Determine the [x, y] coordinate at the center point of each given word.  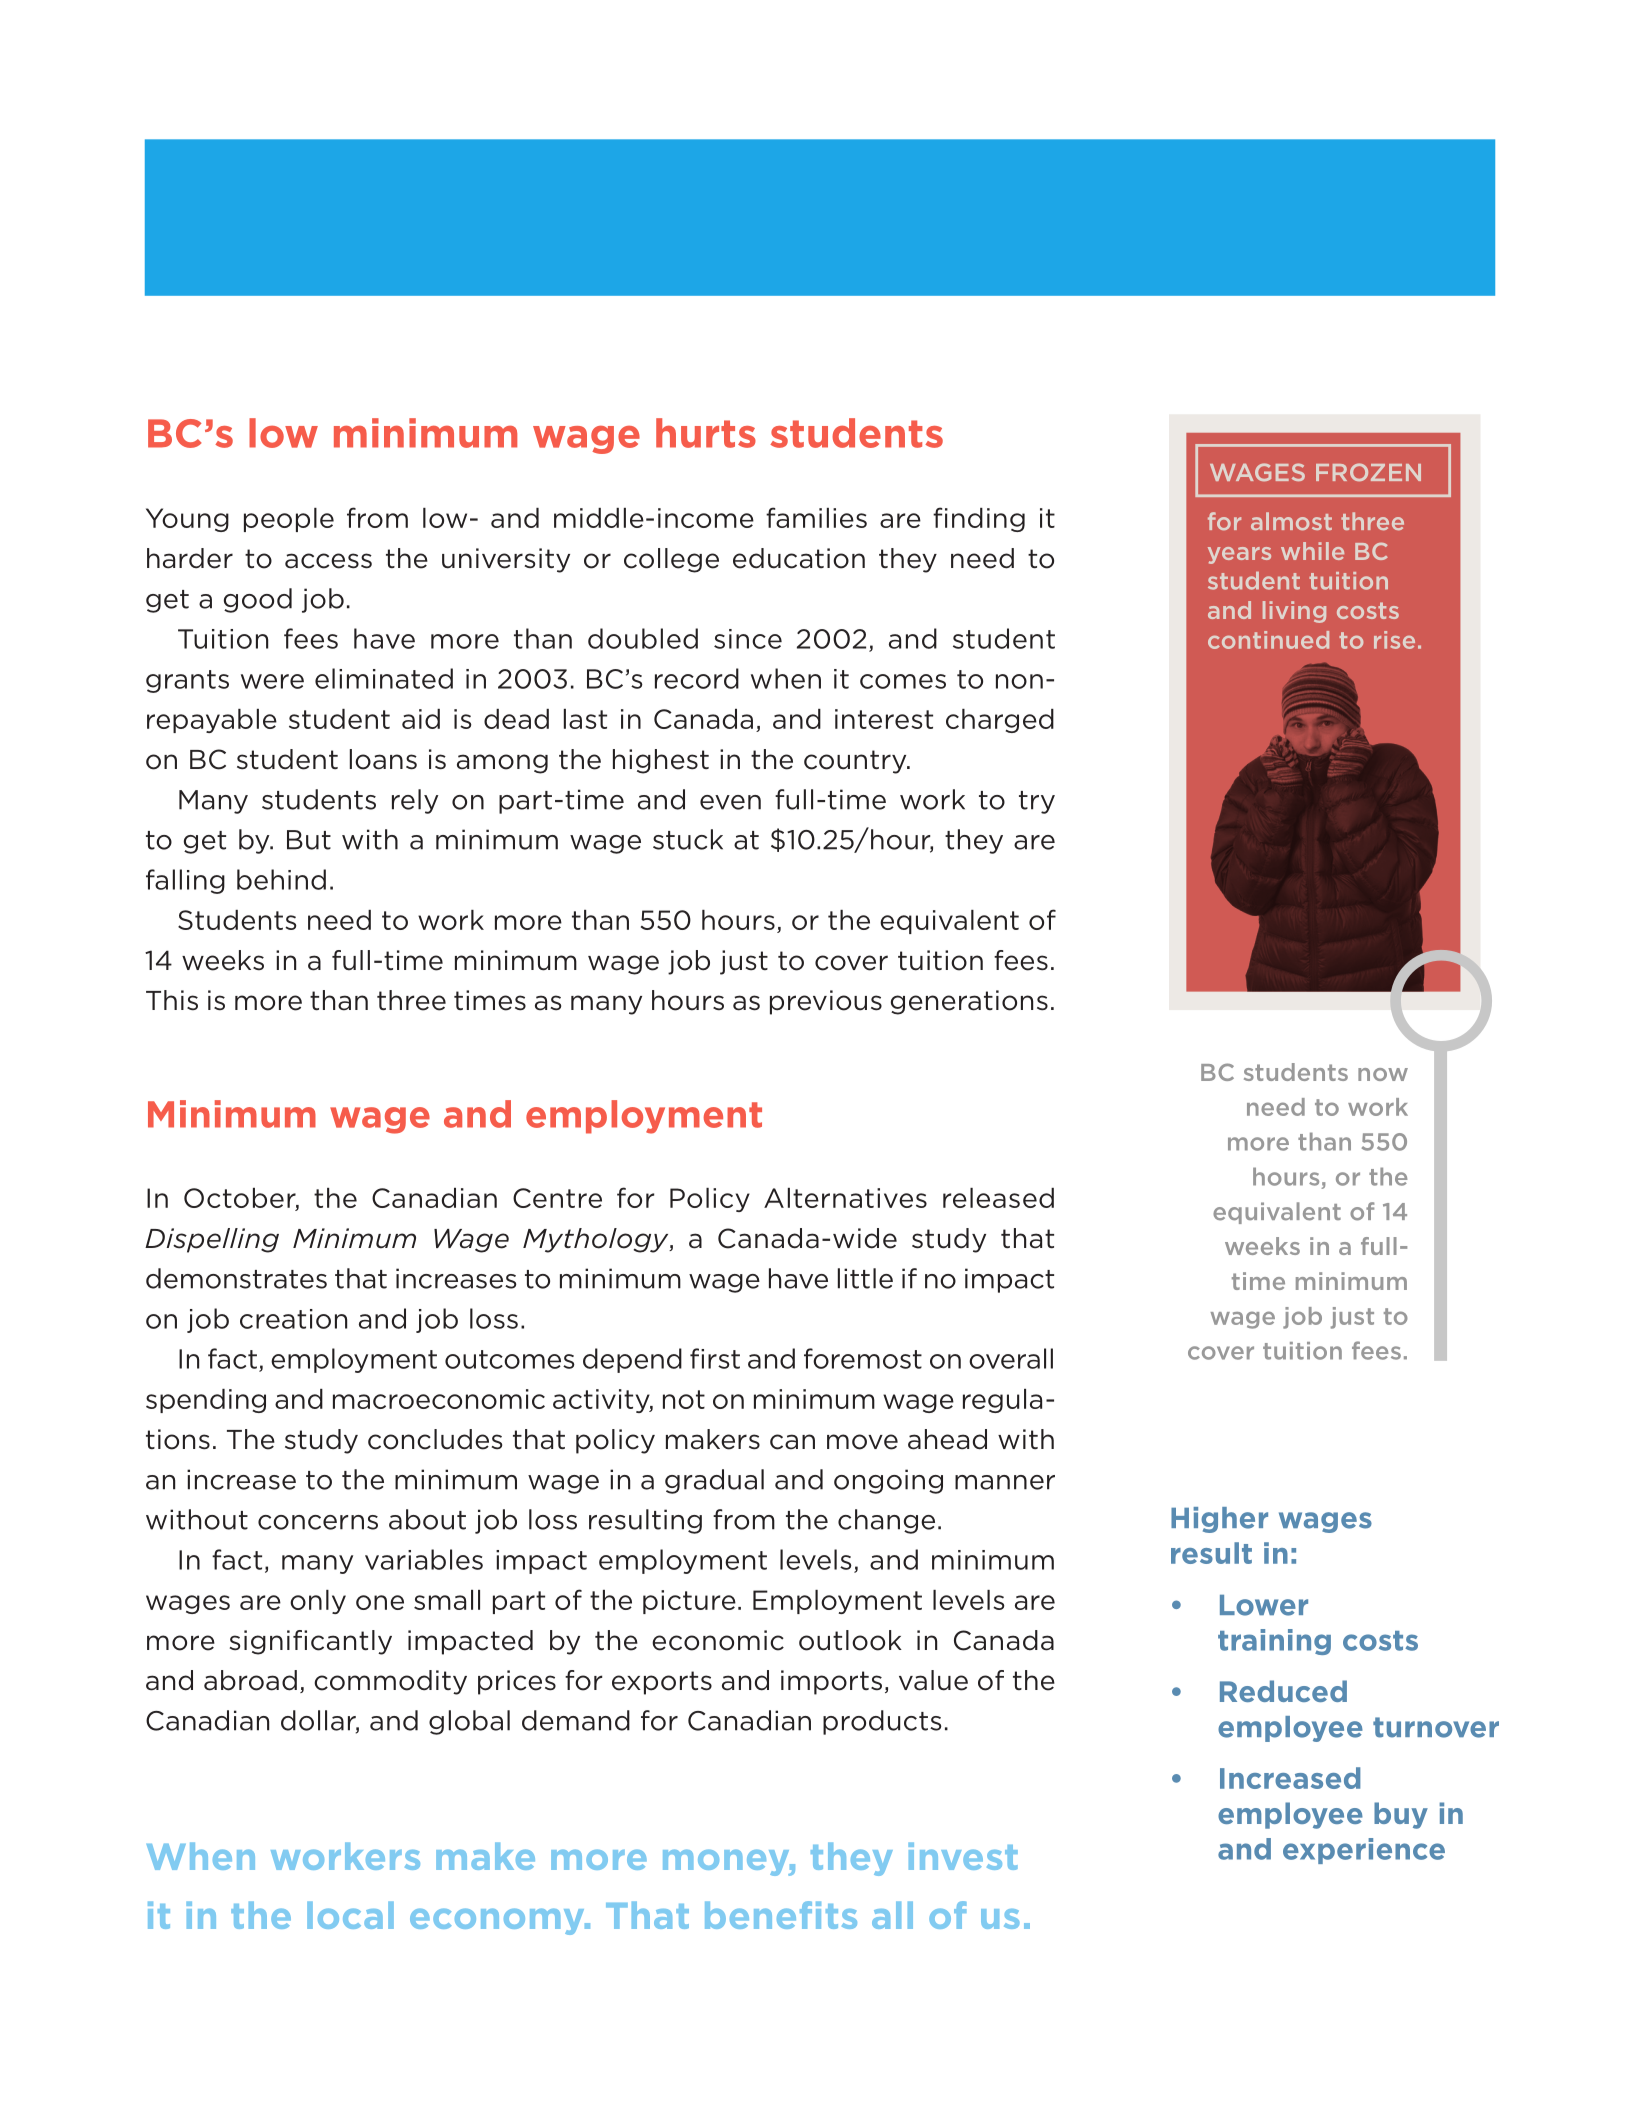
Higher [1219, 1520]
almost [1291, 521]
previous [826, 1002]
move [862, 1442]
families [816, 517]
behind [281, 879]
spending [206, 1401]
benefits [781, 1915]
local [350, 1915]
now [1383, 1074]
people [289, 520]
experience [1364, 1851]
